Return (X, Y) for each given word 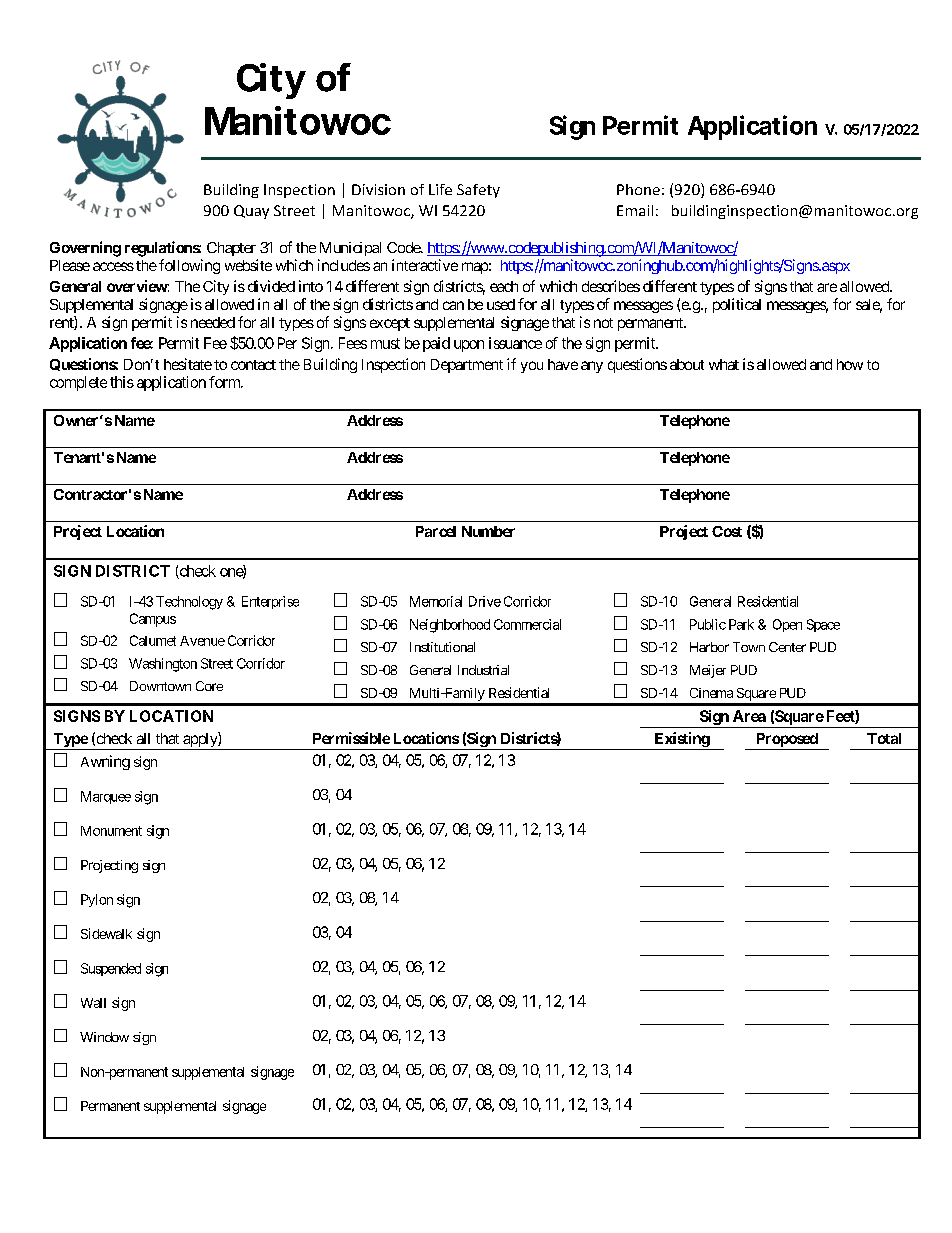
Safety (478, 191)
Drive (485, 601)
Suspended (111, 969)
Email (635, 210)
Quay (251, 212)
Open (787, 625)
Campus (153, 620)
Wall (93, 1003)
